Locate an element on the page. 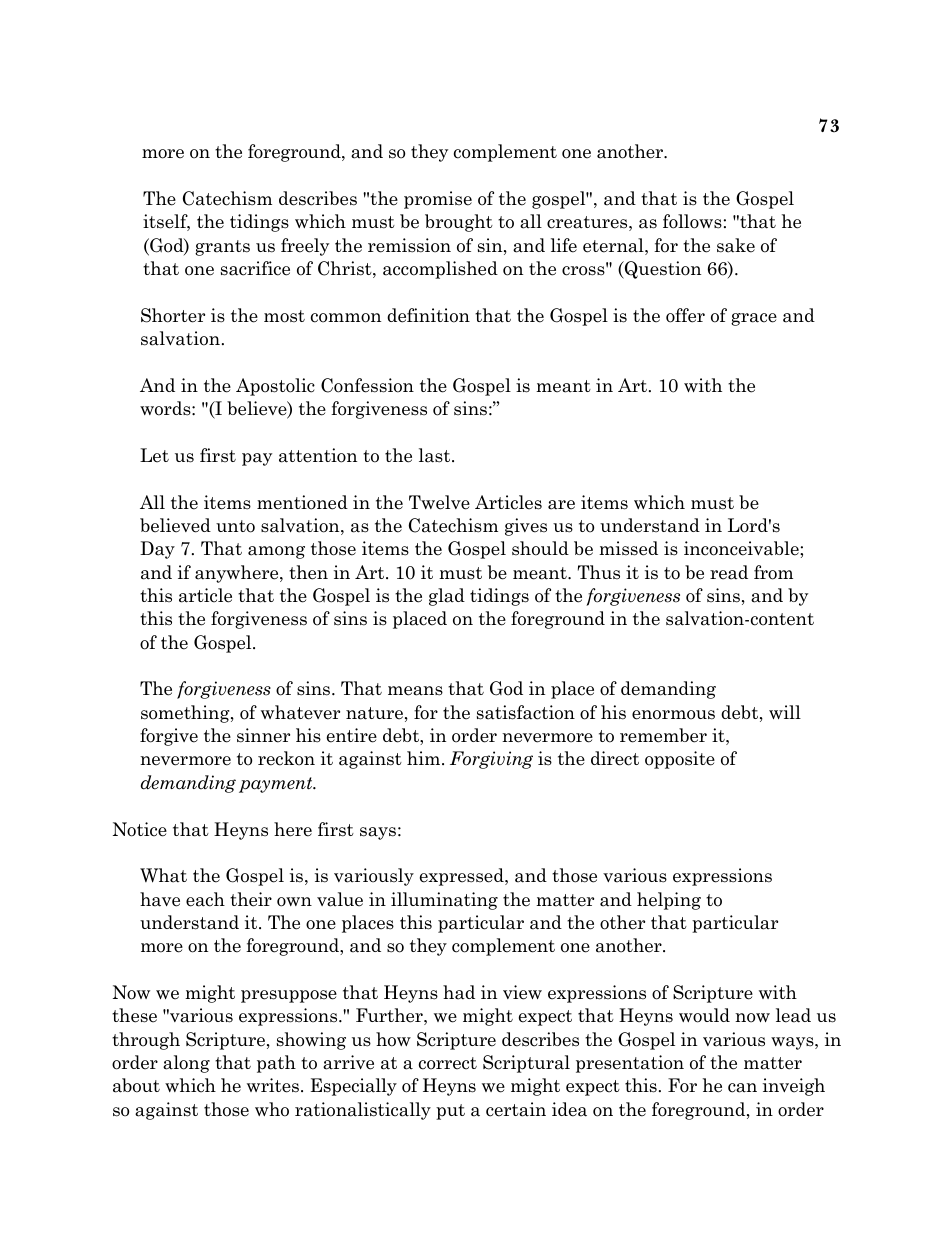 Image resolution: width=952 pixels, height=1233 pixels. grants is located at coordinates (222, 248).
